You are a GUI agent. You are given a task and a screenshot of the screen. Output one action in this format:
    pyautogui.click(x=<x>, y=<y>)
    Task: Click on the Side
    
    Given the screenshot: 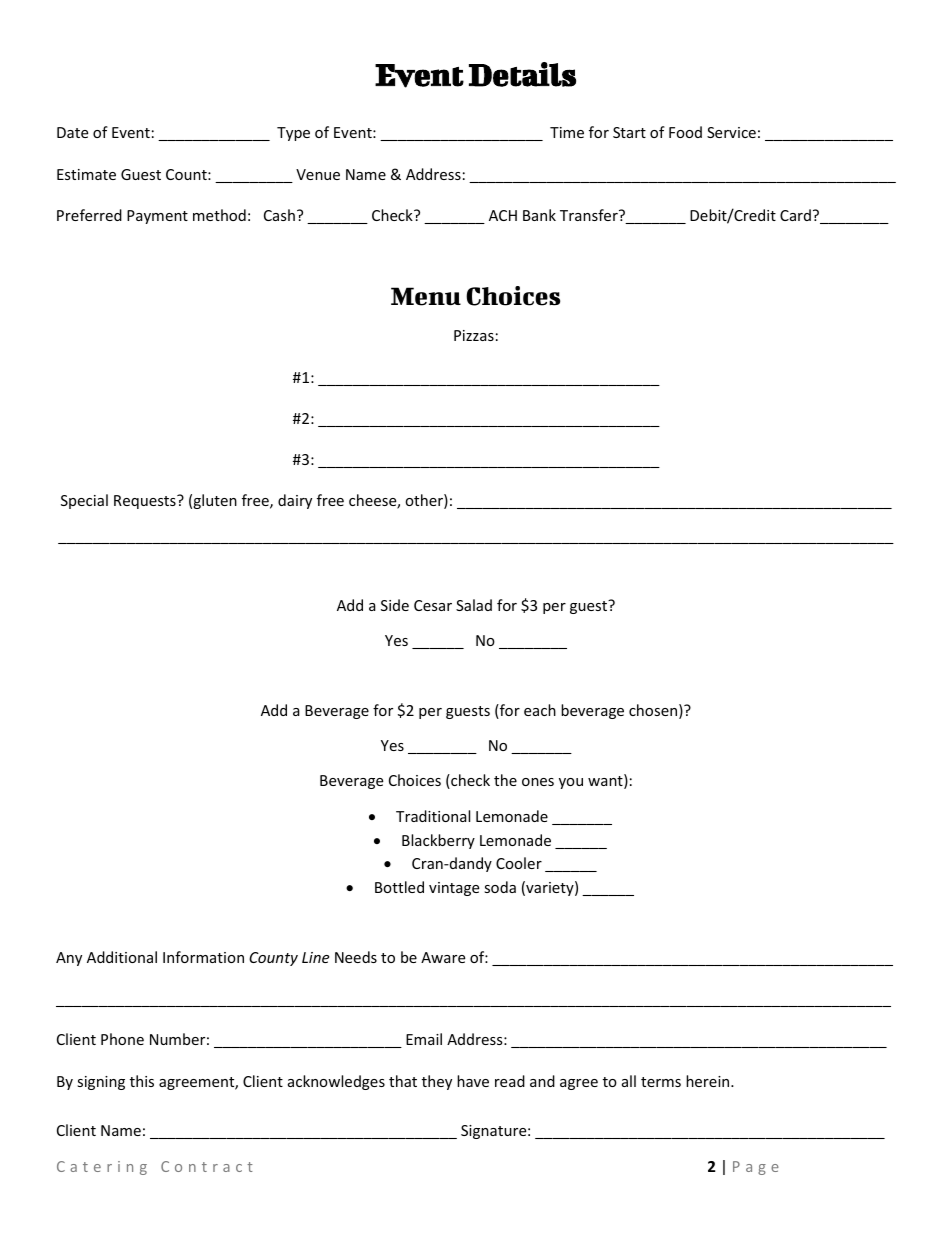 What is the action you would take?
    pyautogui.click(x=395, y=605)
